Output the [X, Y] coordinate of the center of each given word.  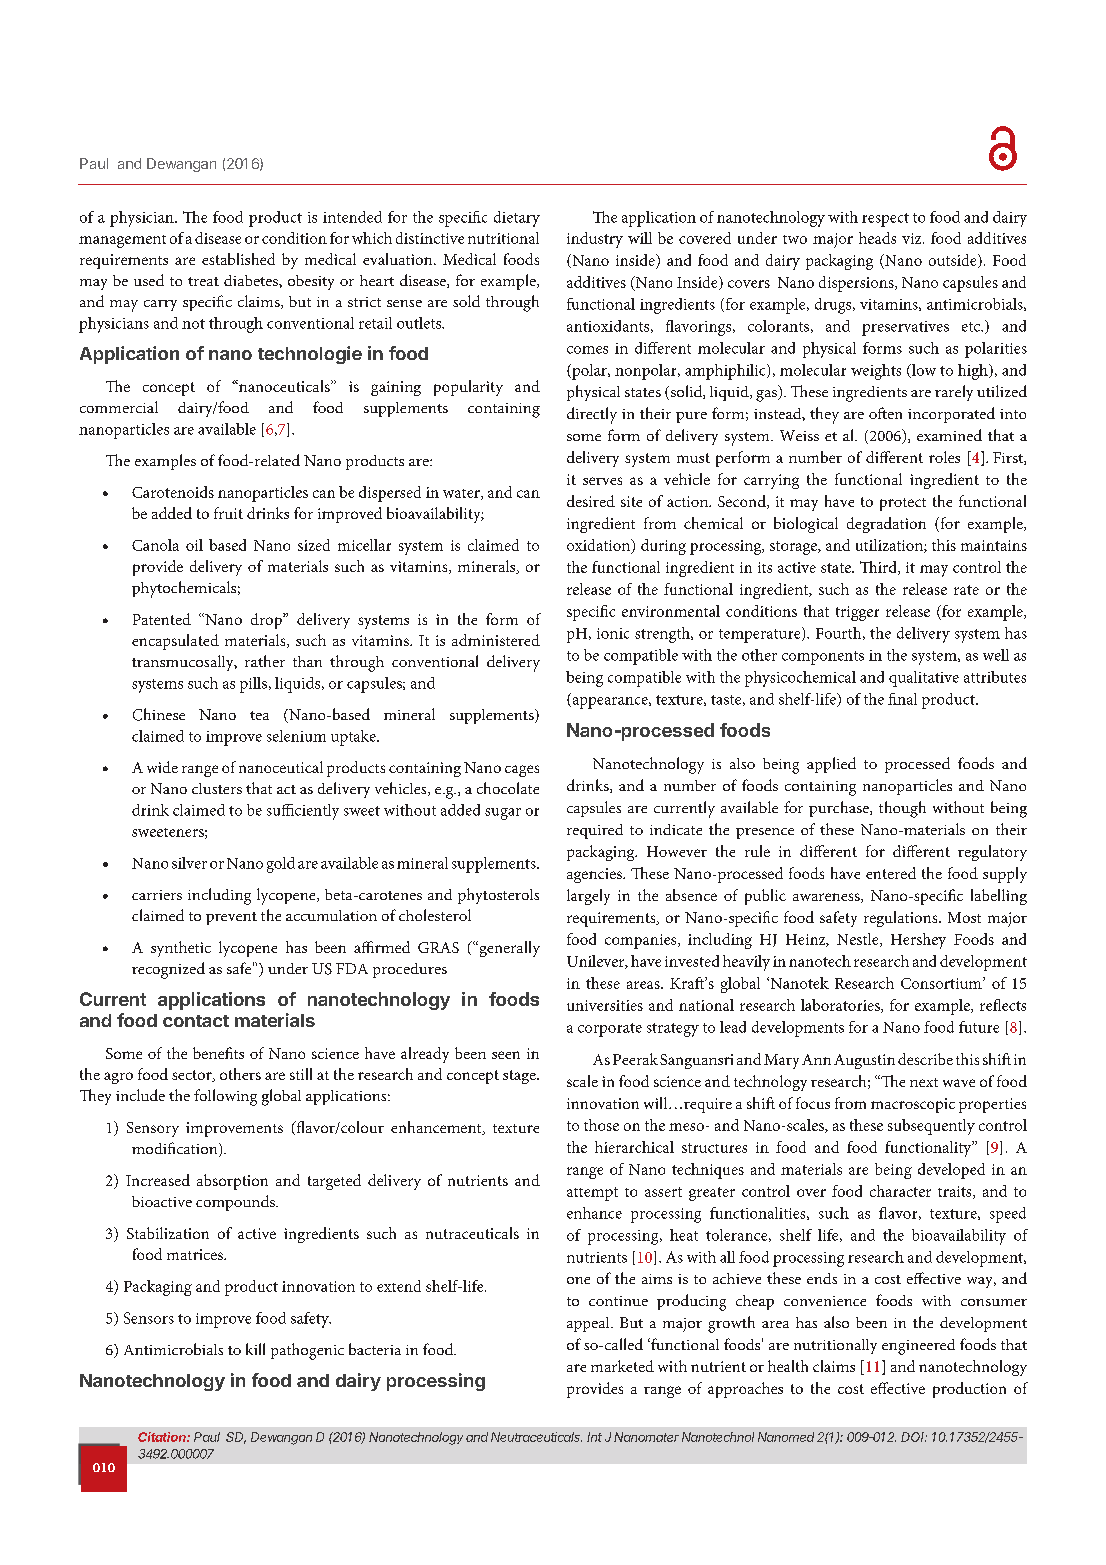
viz [913, 238]
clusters [217, 788]
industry [595, 240]
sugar [503, 814]
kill [255, 1349]
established [238, 259]
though [902, 809]
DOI [914, 1437]
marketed [622, 1366]
